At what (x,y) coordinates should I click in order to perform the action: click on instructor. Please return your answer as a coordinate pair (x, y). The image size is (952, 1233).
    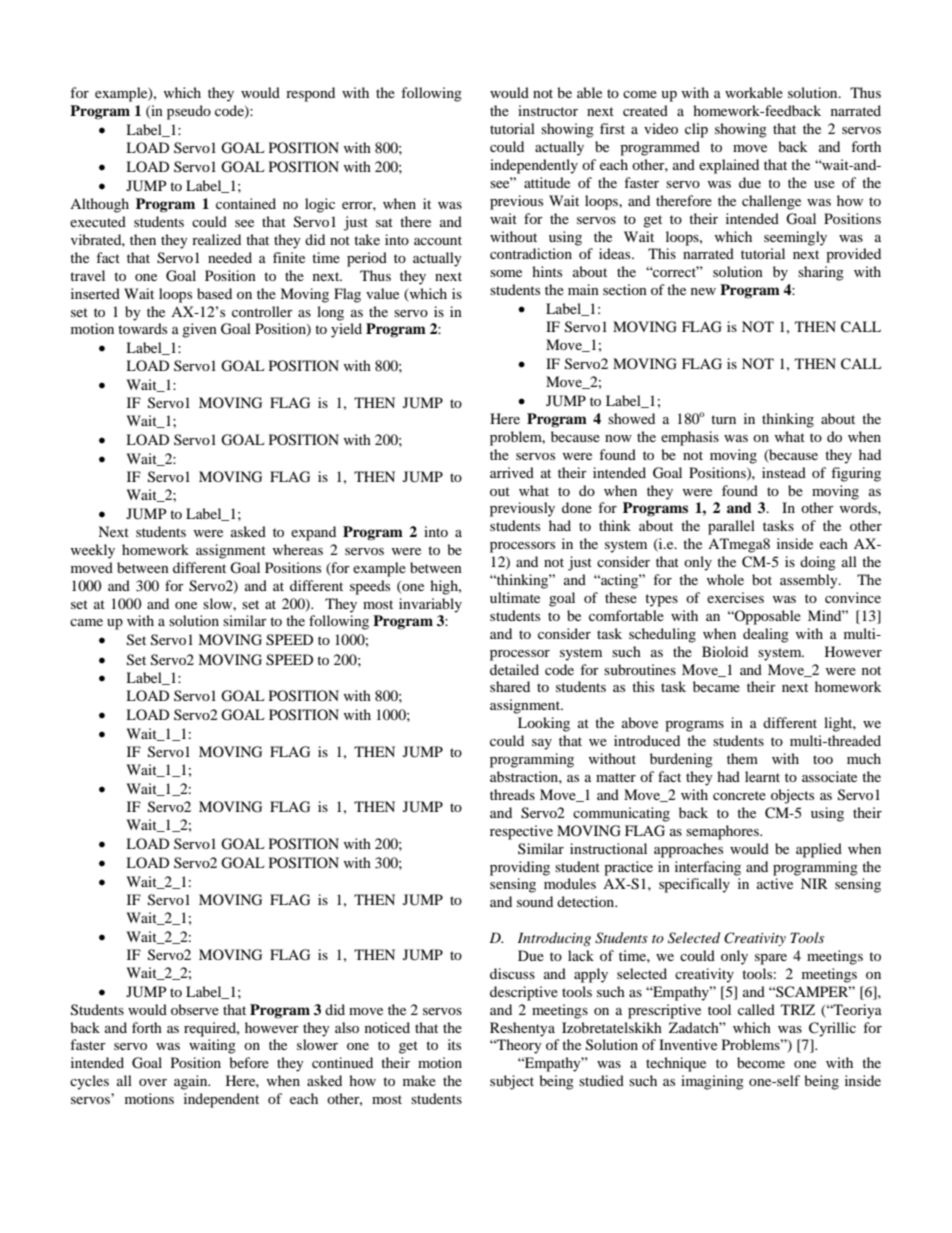
    Looking at the image, I should click on (548, 110).
